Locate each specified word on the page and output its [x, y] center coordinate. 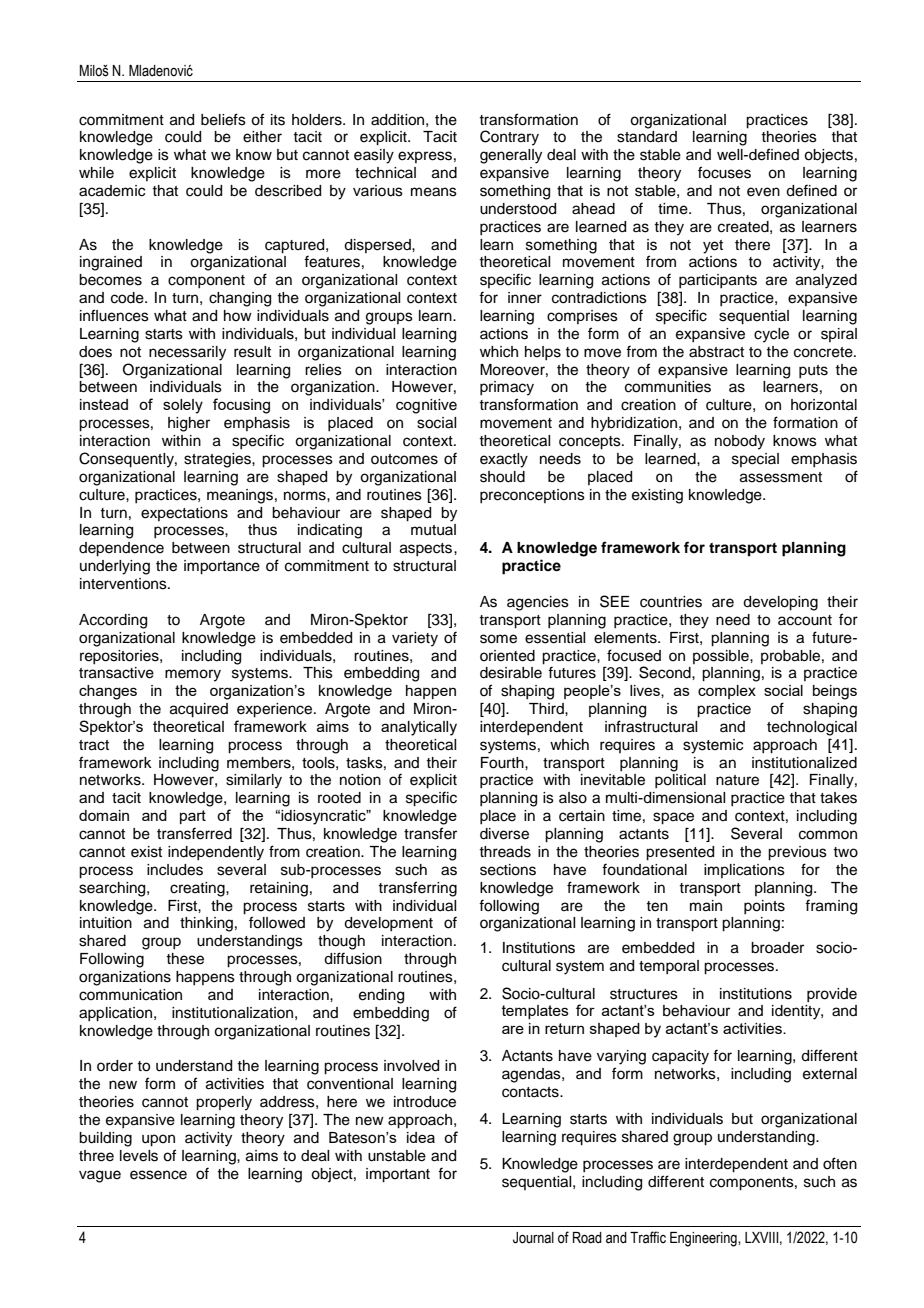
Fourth [503, 763]
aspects [427, 549]
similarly [254, 781]
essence [158, 1175]
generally [511, 156]
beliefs [223, 119]
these [185, 959]
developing [780, 603]
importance [222, 567]
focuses [724, 172]
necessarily [187, 353]
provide [832, 995]
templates [535, 1012]
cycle [771, 335]
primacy [507, 388]
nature [737, 780]
